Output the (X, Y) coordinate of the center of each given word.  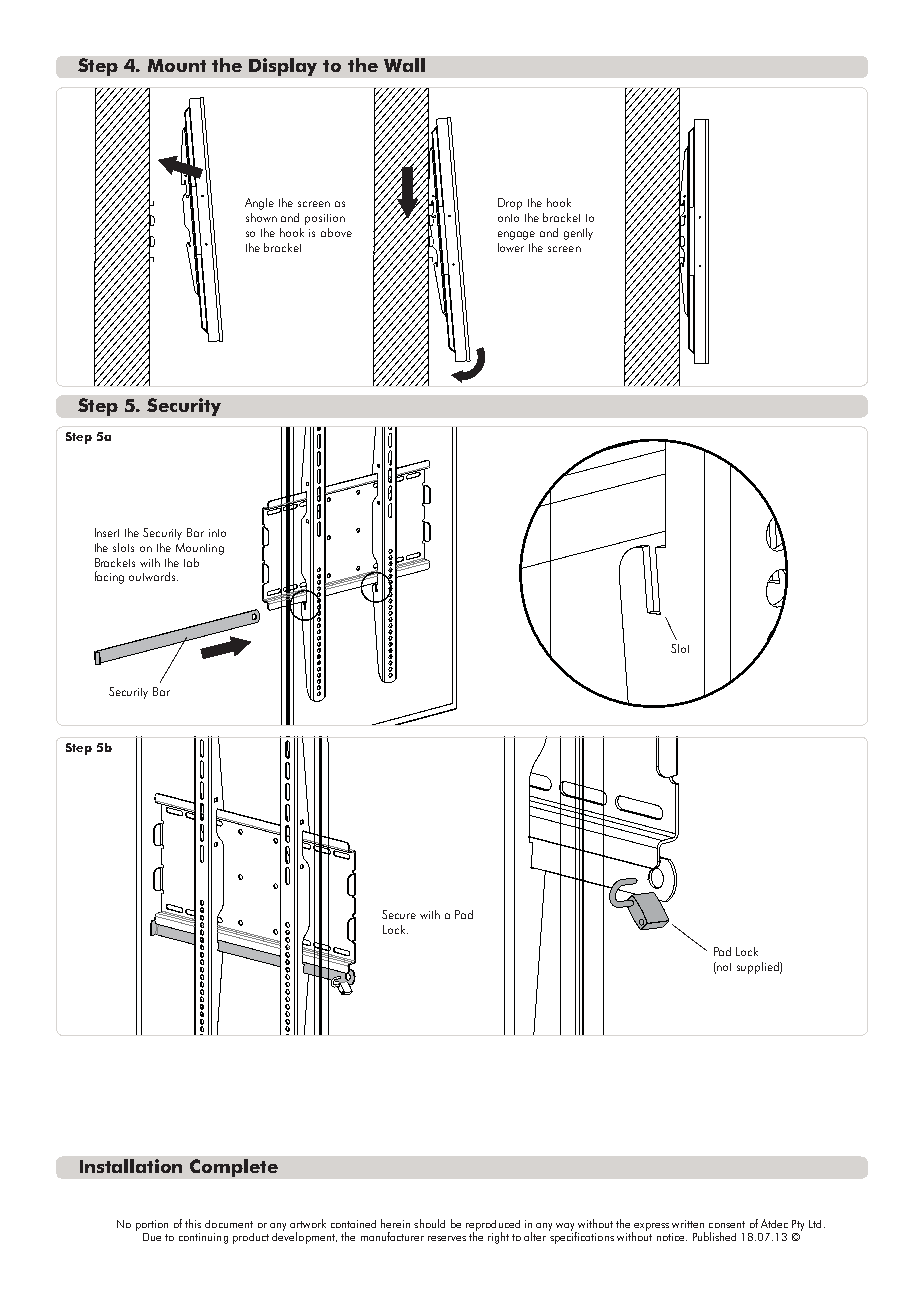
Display (283, 67)
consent (727, 1224)
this (193, 1223)
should (429, 1223)
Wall (404, 65)
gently (578, 234)
